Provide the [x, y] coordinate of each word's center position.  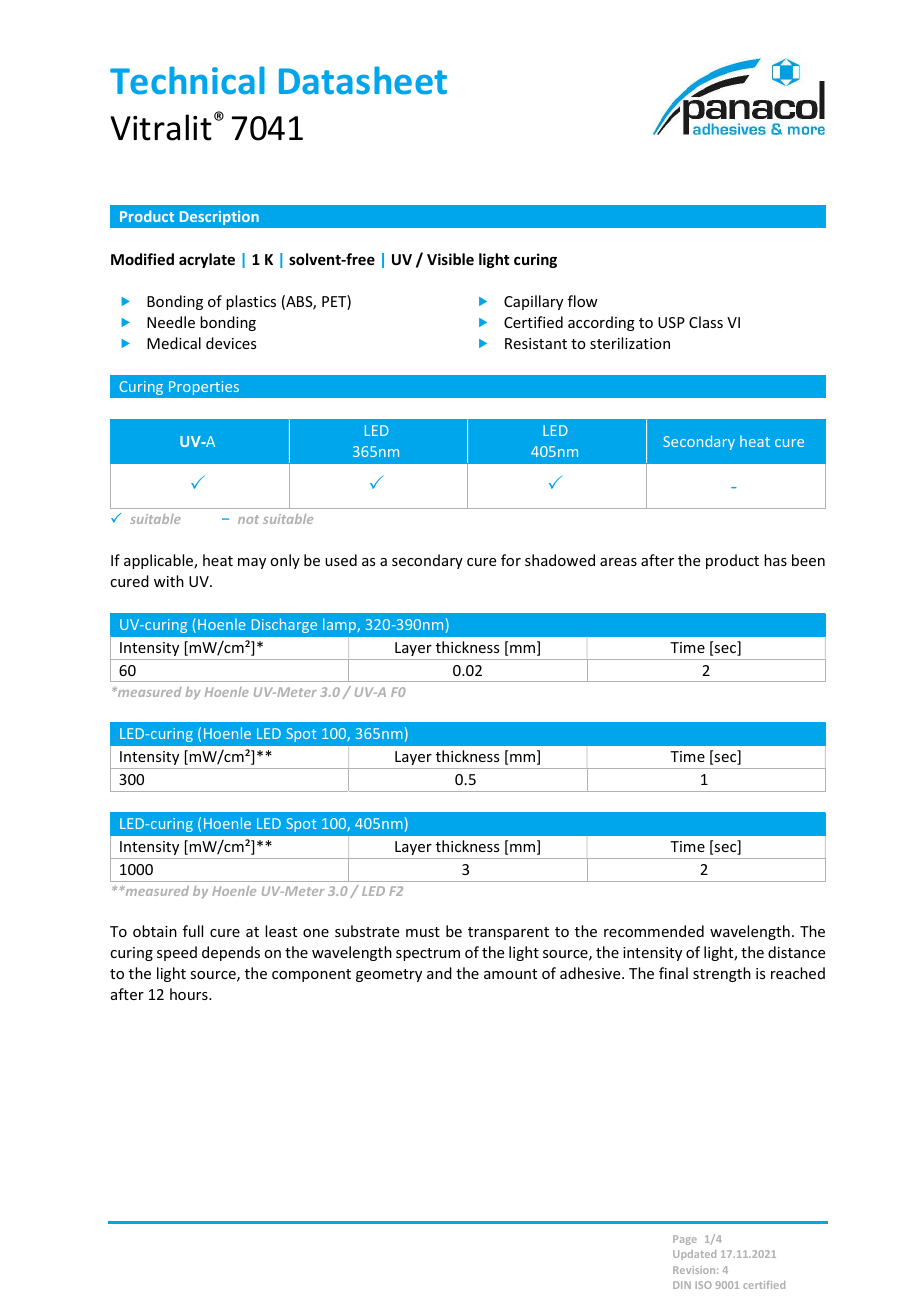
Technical [187, 80]
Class [706, 322]
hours [190, 994]
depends [231, 953]
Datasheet [363, 80]
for [511, 560]
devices [231, 343]
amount [510, 974]
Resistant [536, 343]
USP [671, 322]
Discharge [284, 625]
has [775, 560]
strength [722, 974]
